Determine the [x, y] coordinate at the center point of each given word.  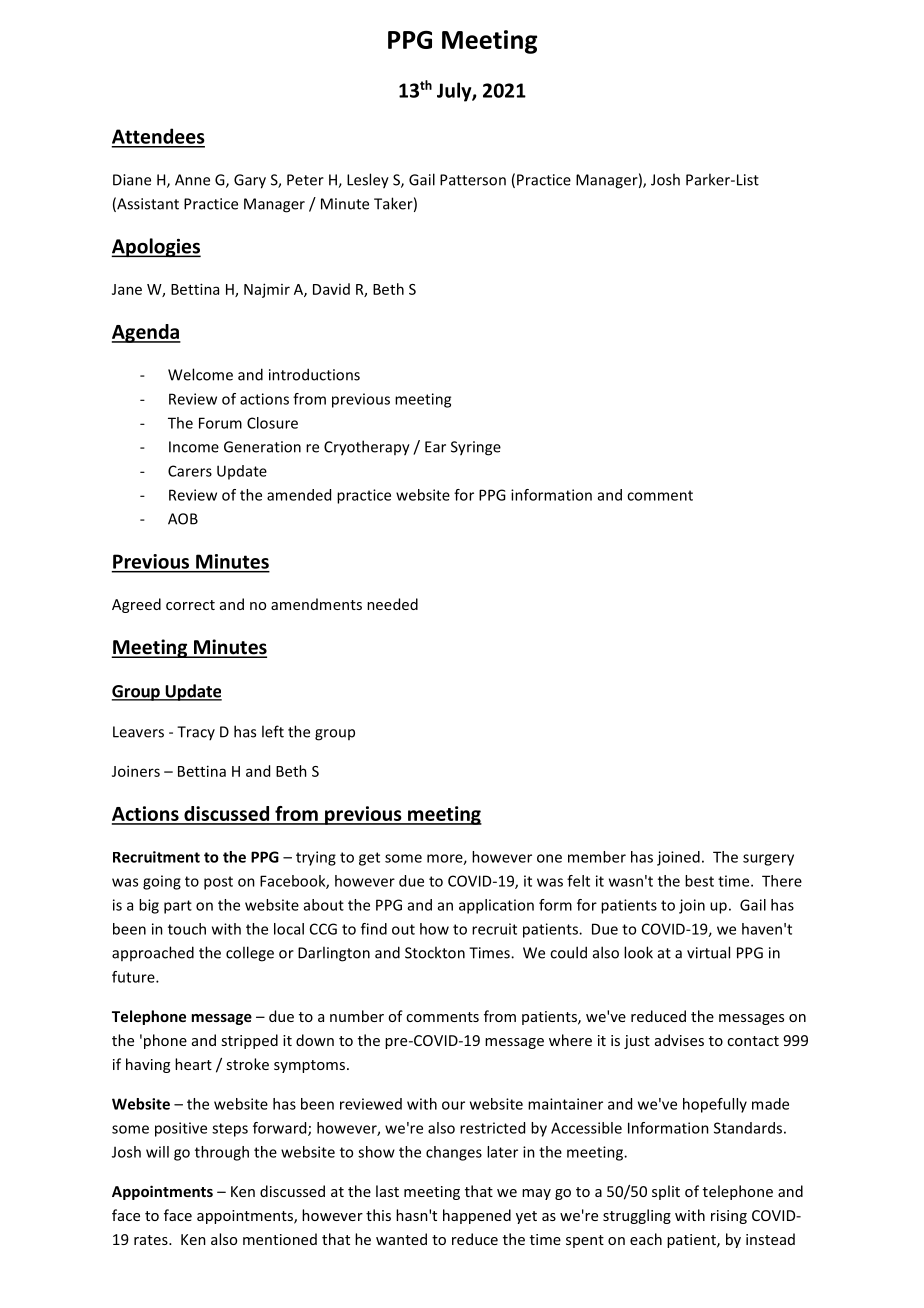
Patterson [473, 180]
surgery [768, 860]
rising [729, 1217]
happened [477, 1216]
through [222, 1153]
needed [392, 604]
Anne [192, 180]
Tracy [196, 733]
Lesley [368, 181]
